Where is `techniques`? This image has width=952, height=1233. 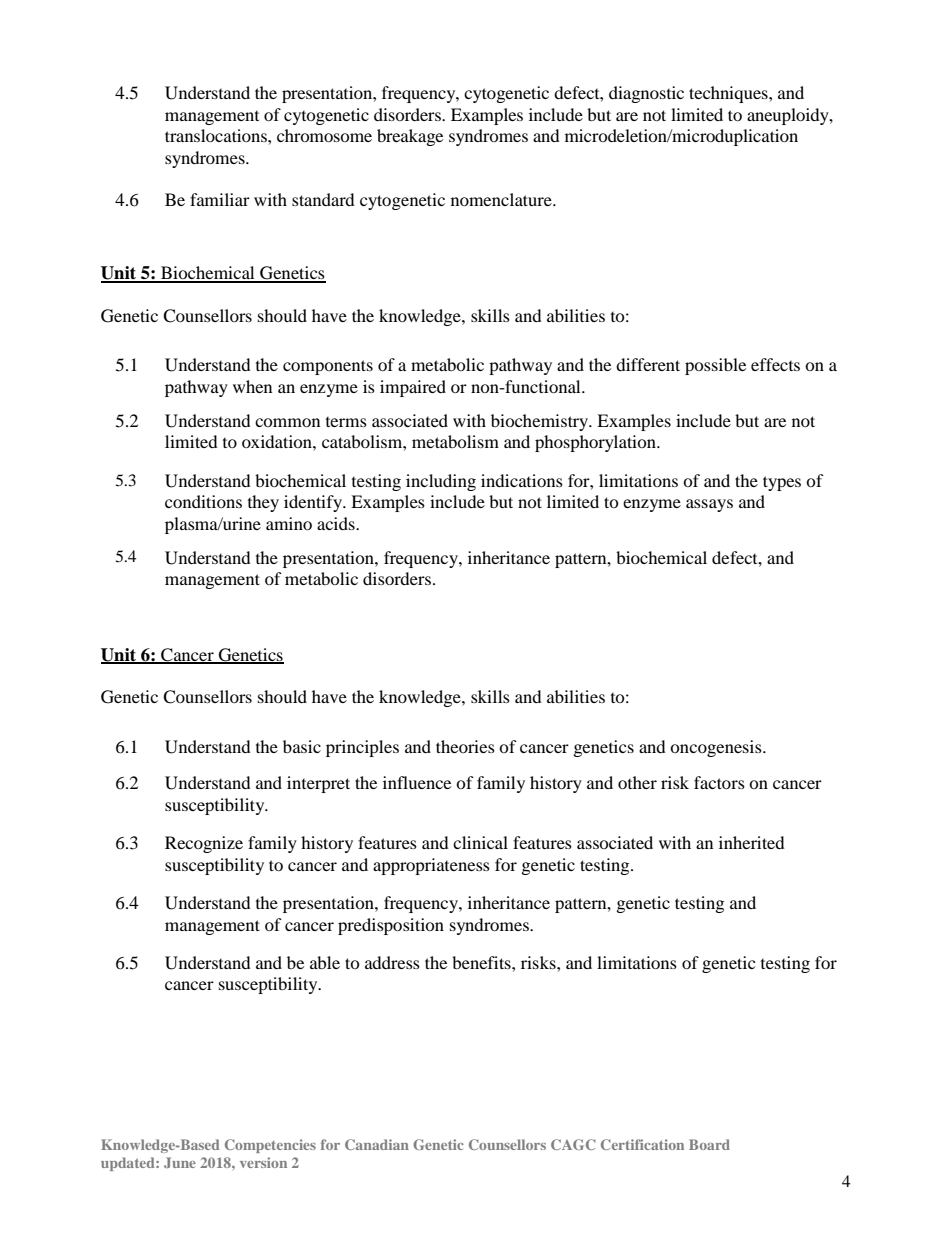 techniques is located at coordinates (729, 94).
